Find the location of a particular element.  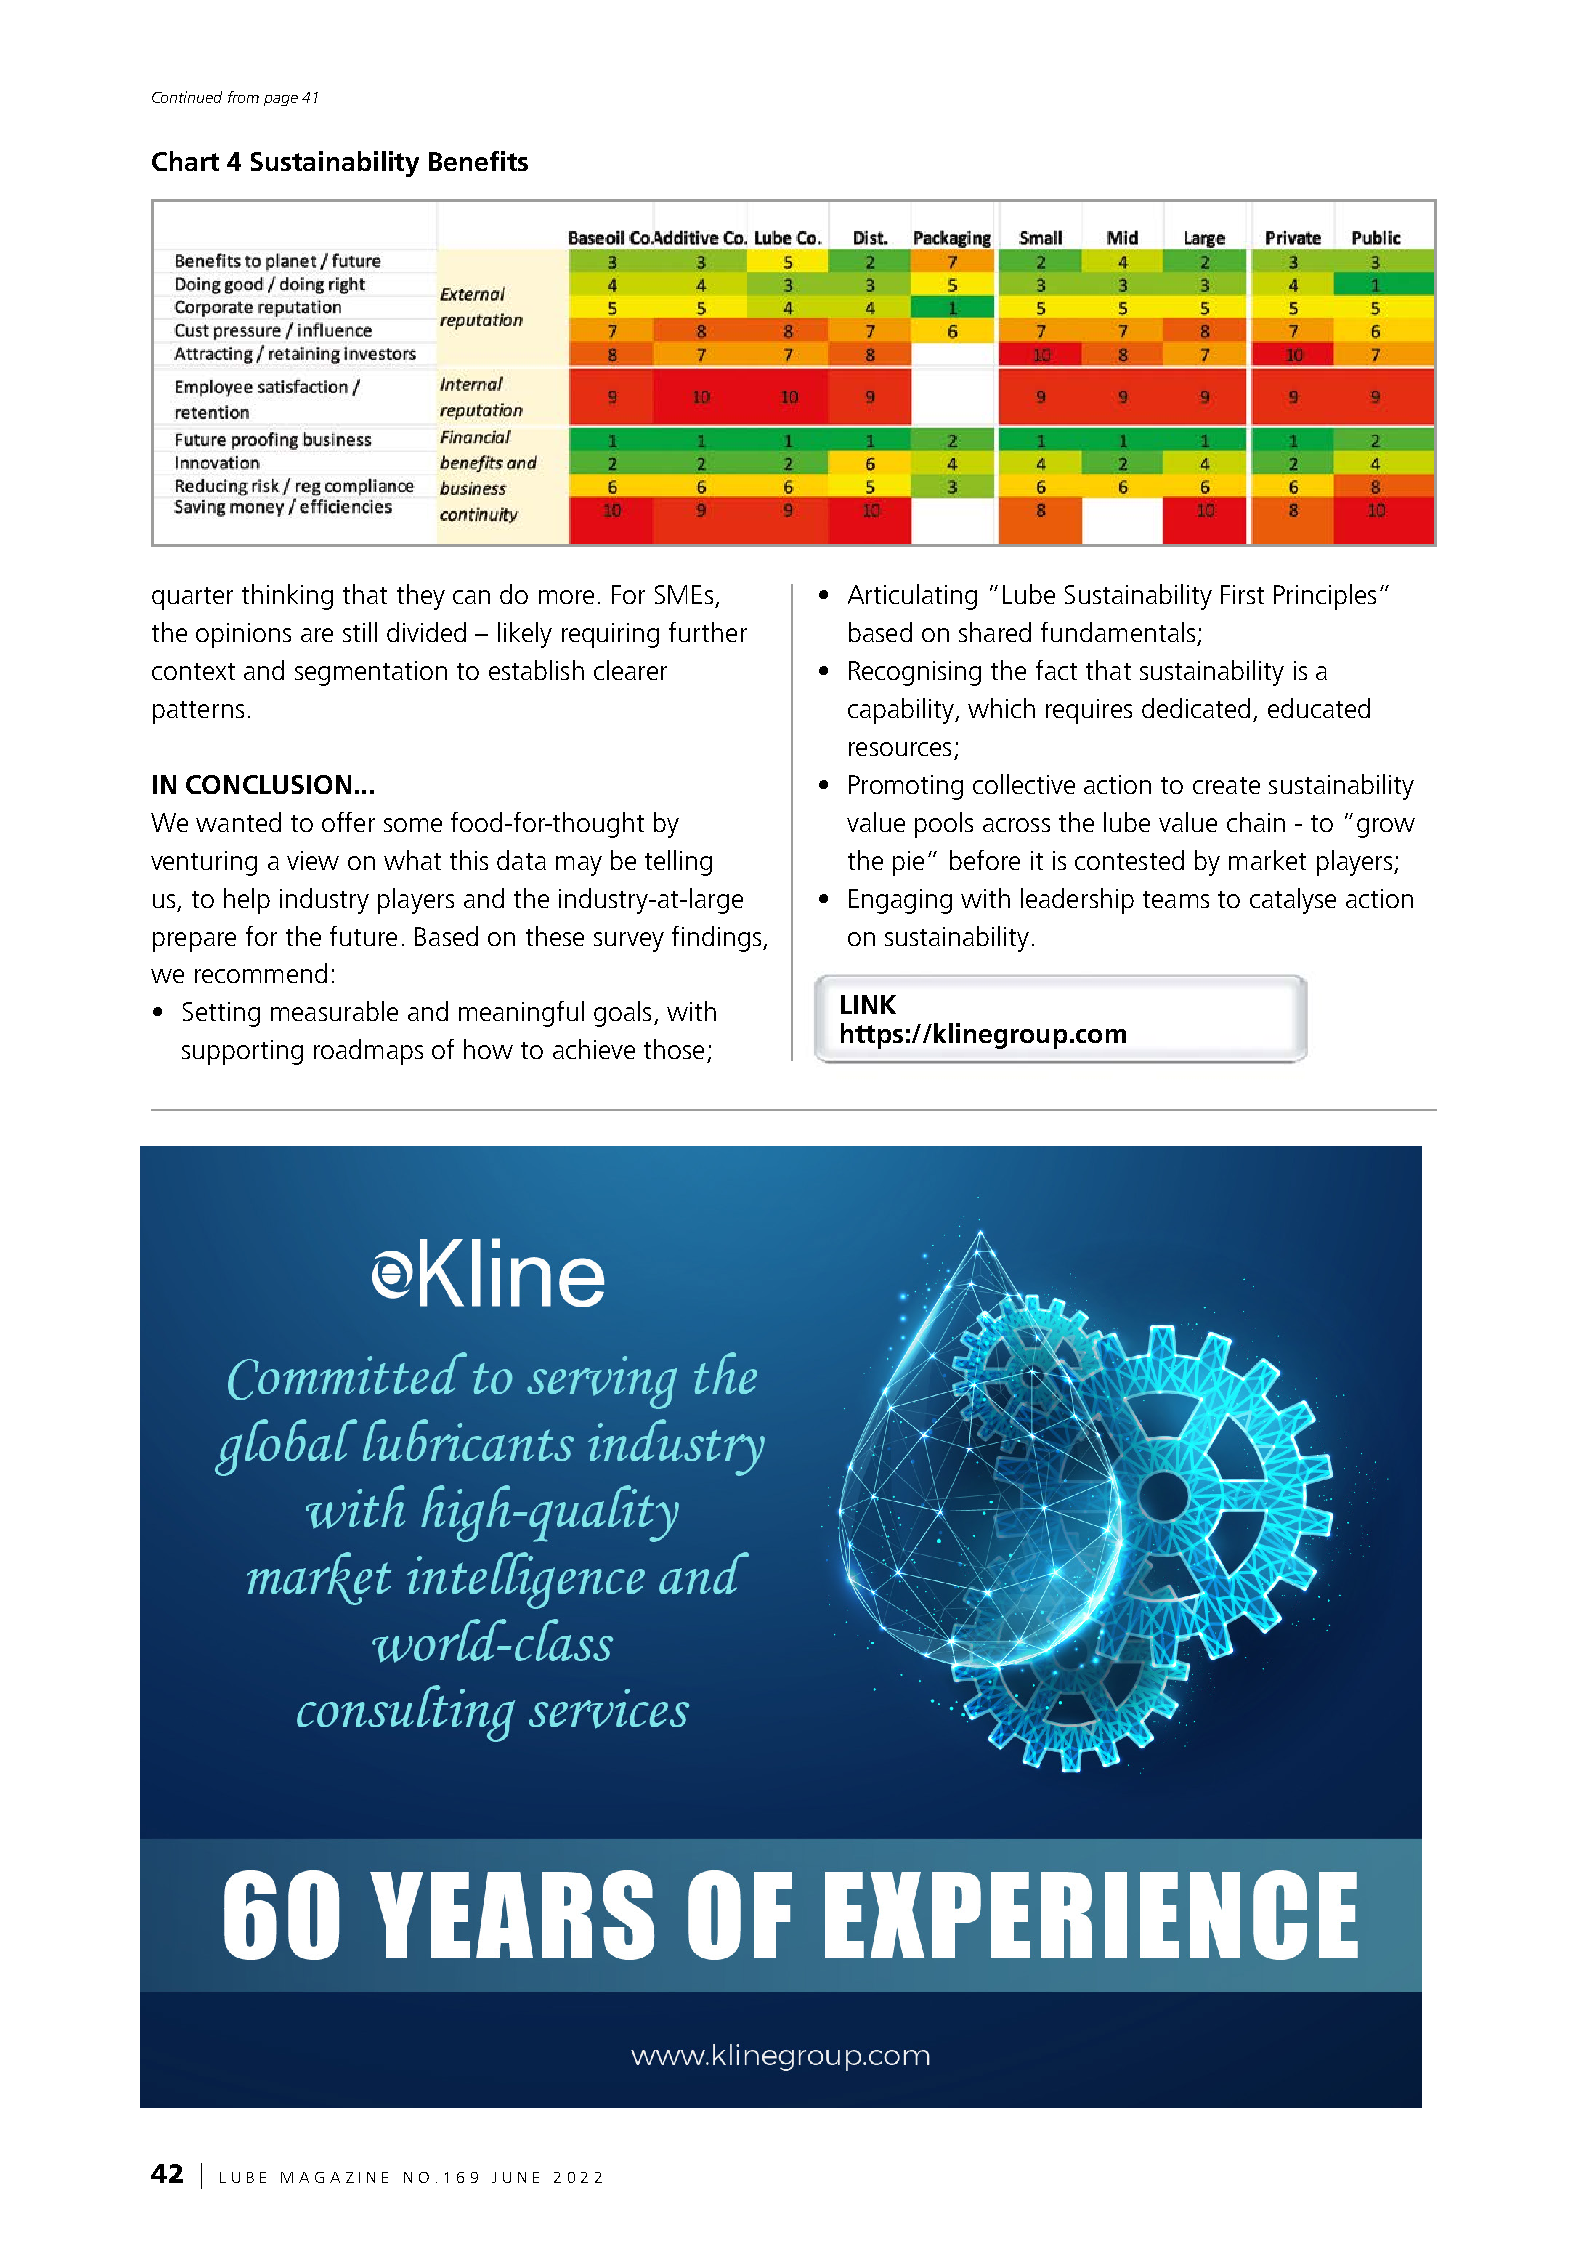

teams is located at coordinates (1176, 899).
